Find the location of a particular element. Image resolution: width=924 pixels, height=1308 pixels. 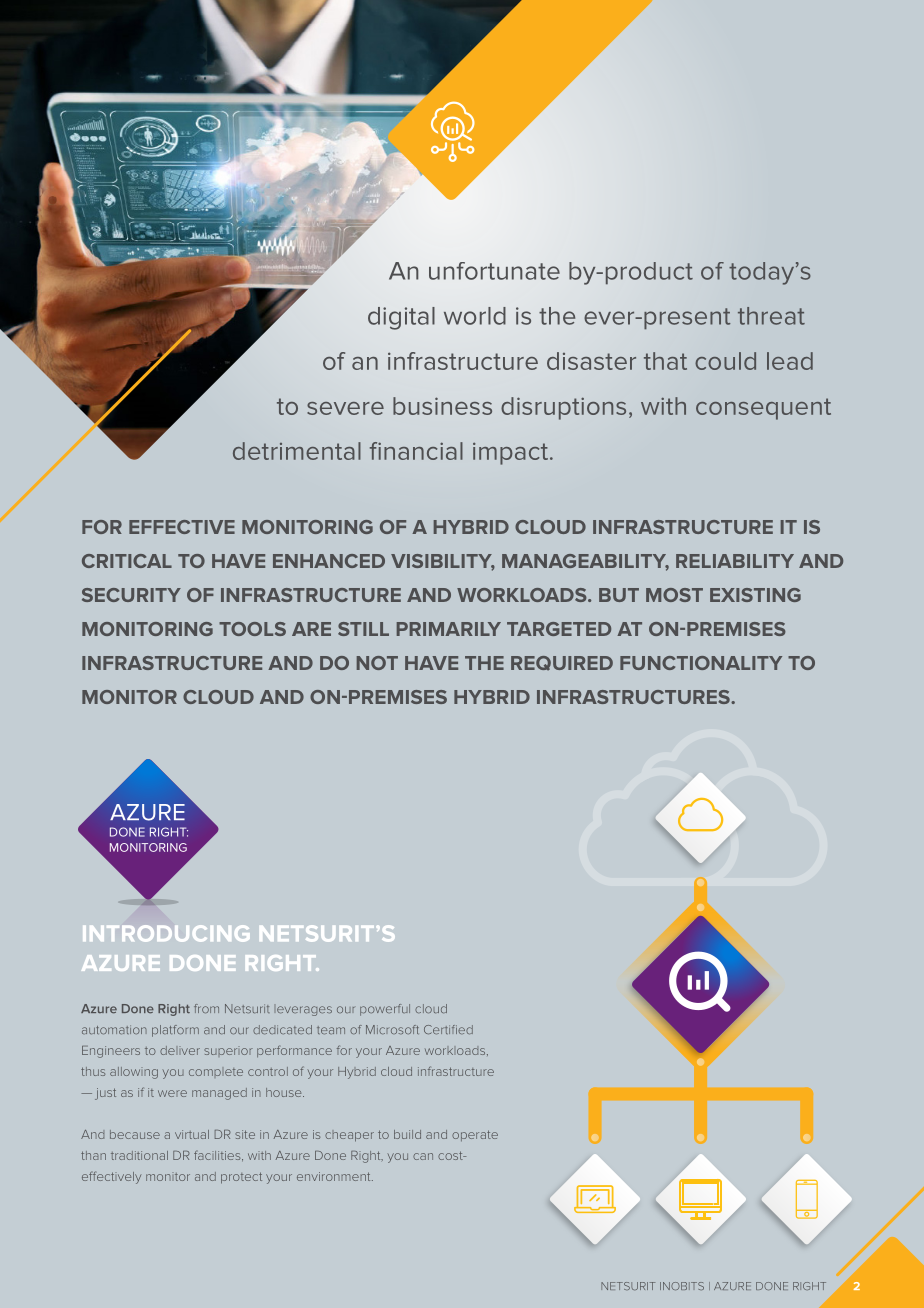

INTRODUCING is located at coordinates (166, 933).
